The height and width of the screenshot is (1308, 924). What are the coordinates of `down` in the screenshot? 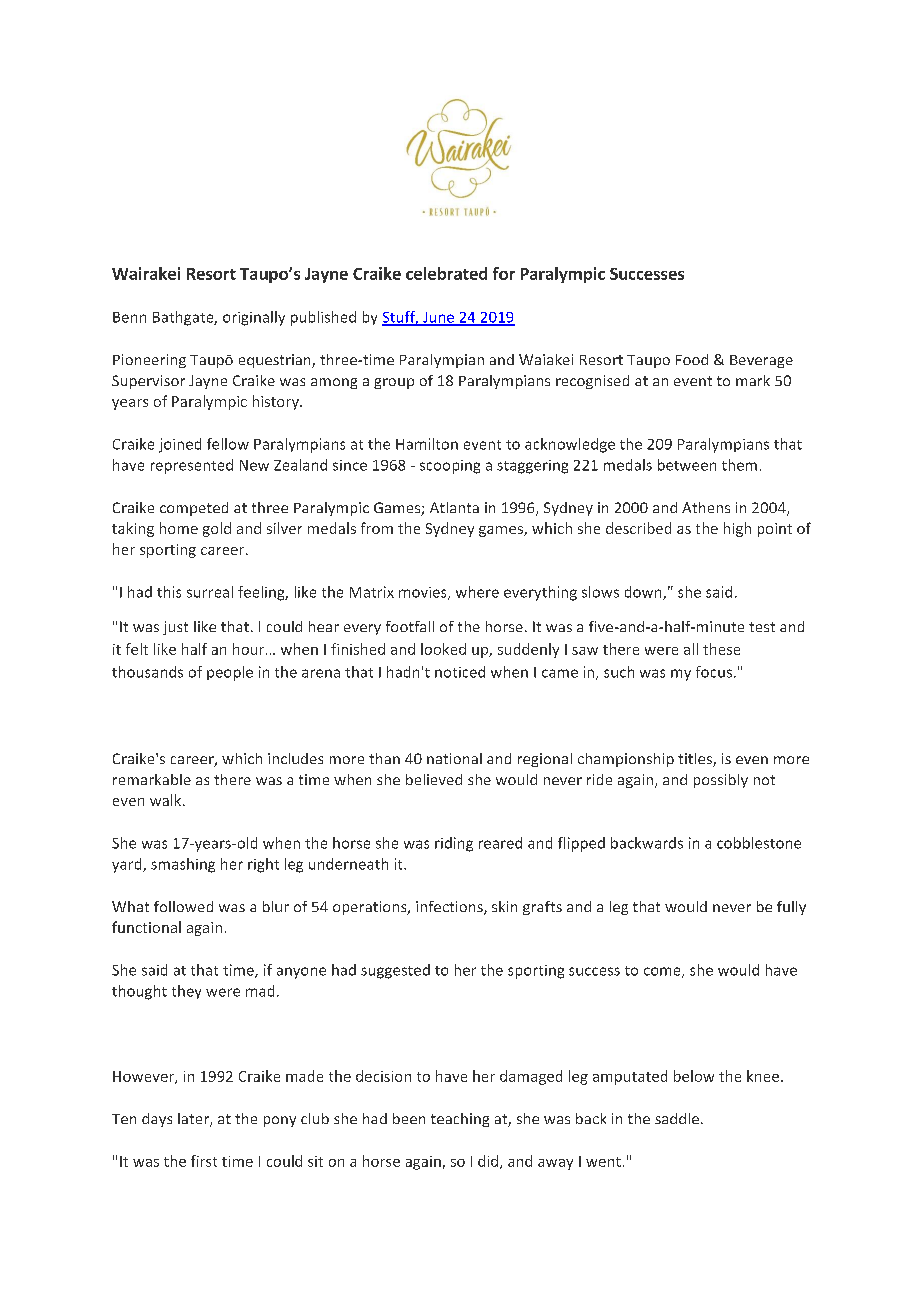 It's located at (644, 593).
